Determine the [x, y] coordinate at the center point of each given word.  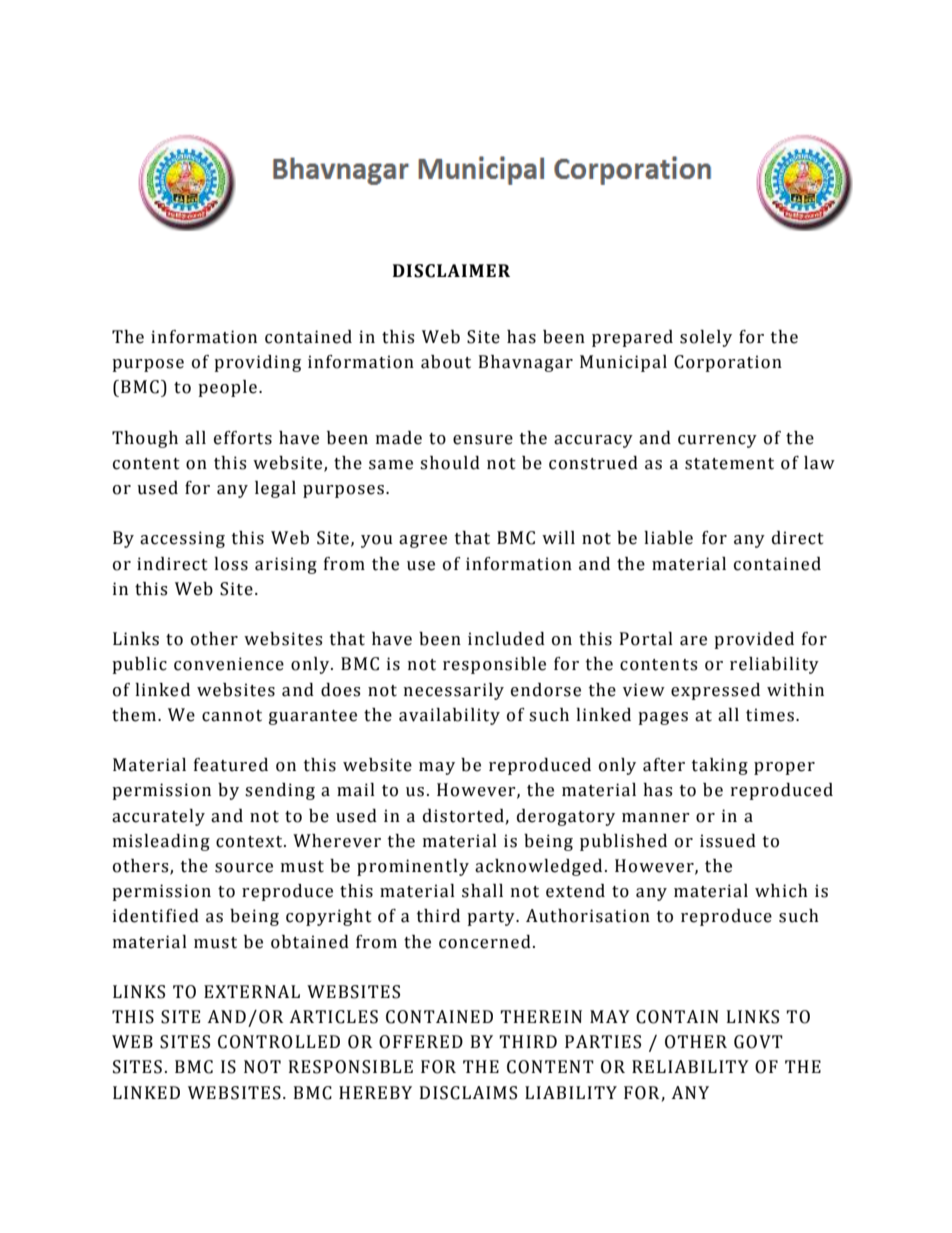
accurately [158, 817]
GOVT [758, 1042]
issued [728, 841]
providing [257, 363]
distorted [463, 816]
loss [231, 564]
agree [423, 541]
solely [706, 338]
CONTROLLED [279, 1042]
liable [668, 538]
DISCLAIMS [468, 1093]
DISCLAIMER [451, 271]
